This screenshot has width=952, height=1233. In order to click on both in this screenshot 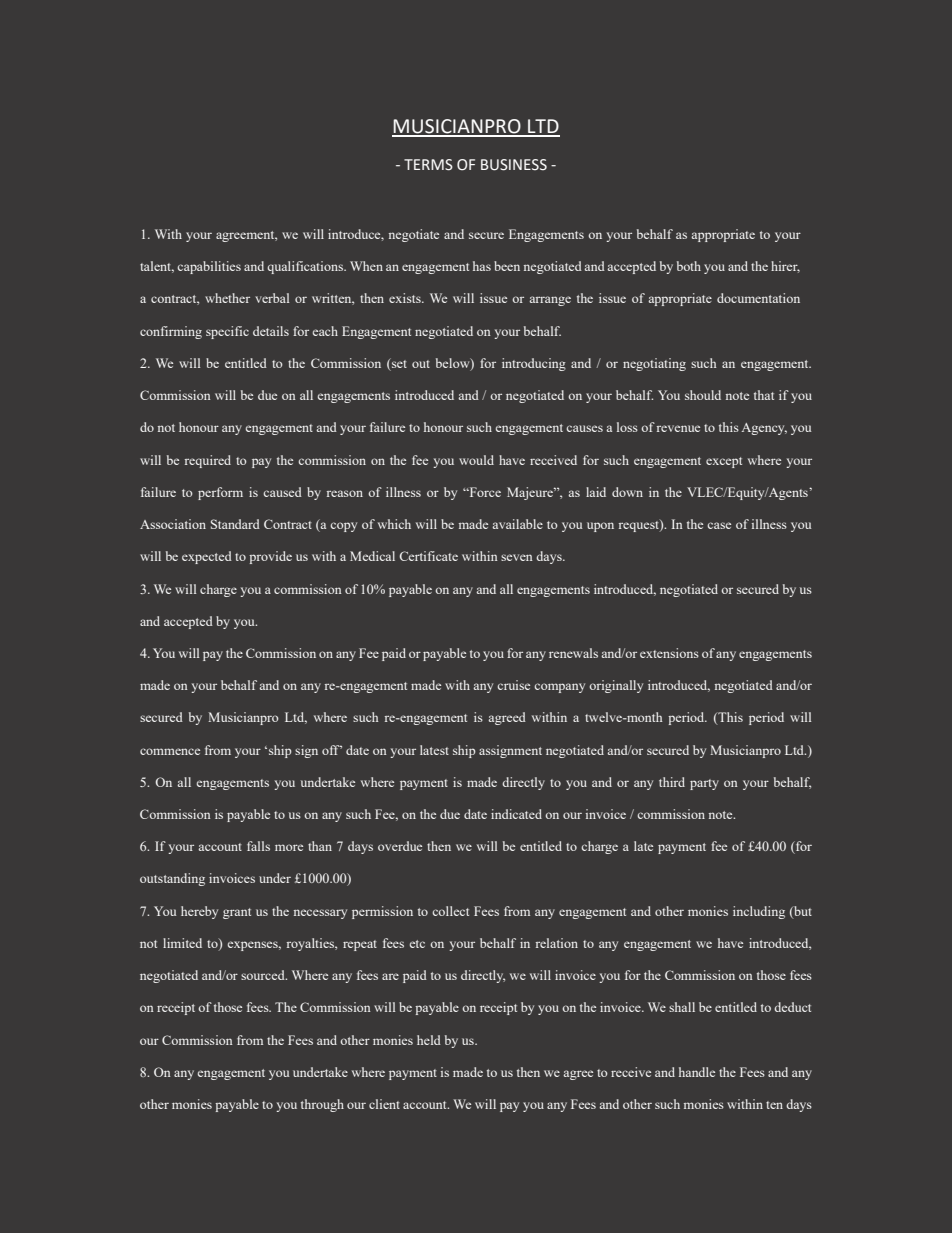, I will do `click(689, 266)`.
